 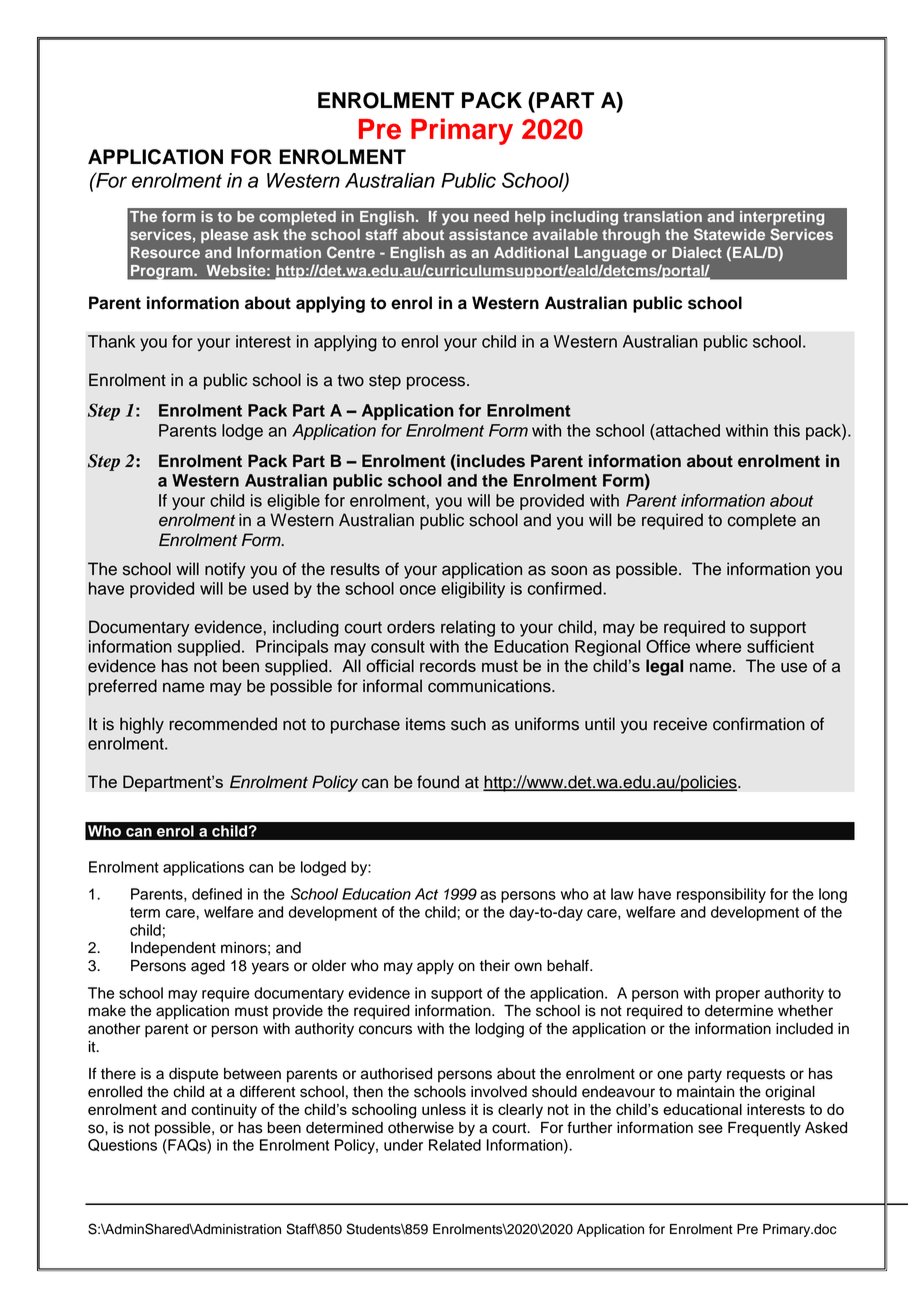 What do you see at coordinates (438, 782) in the screenshot?
I see `found` at bounding box center [438, 782].
